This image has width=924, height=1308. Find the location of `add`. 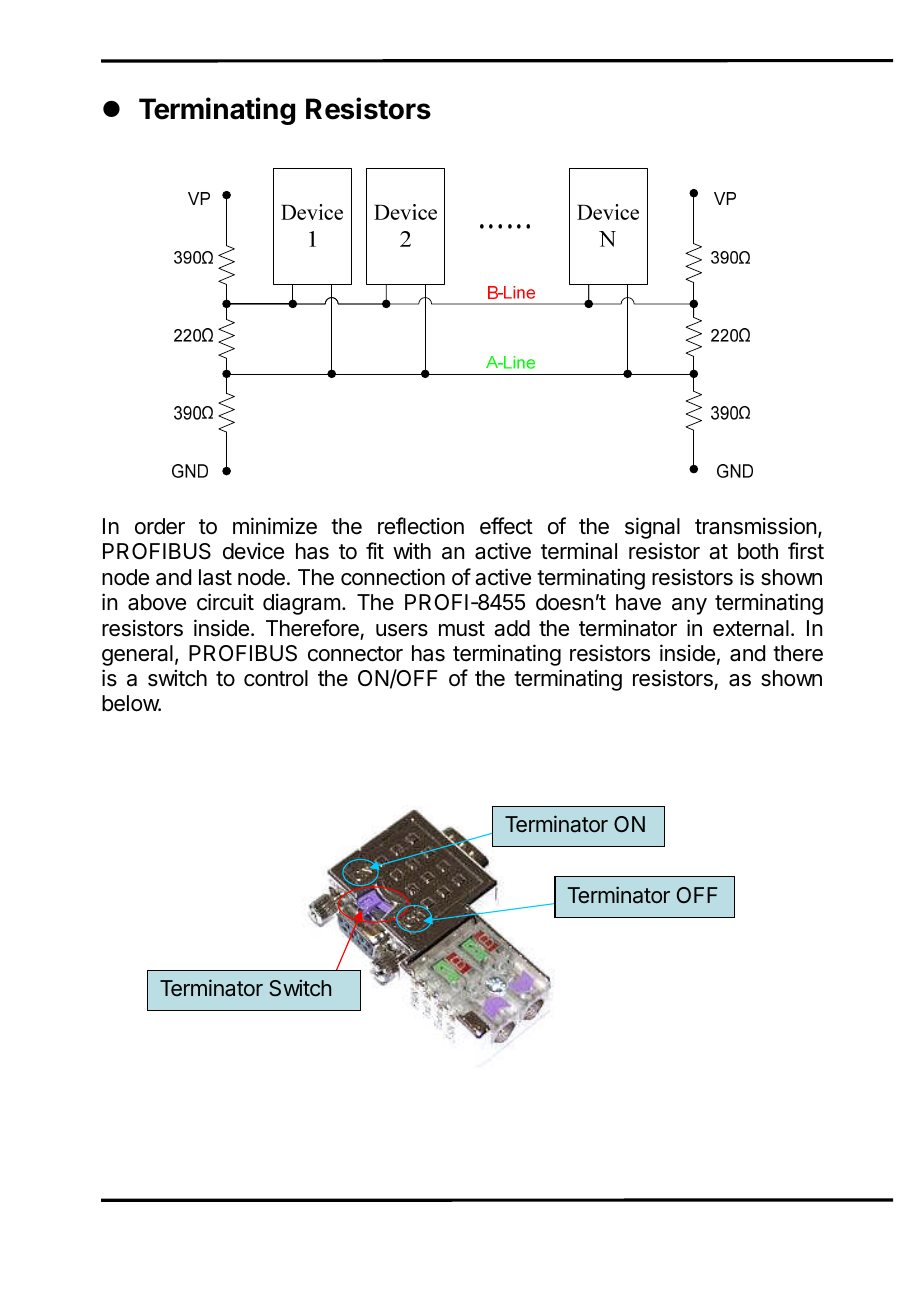

add is located at coordinates (512, 628).
